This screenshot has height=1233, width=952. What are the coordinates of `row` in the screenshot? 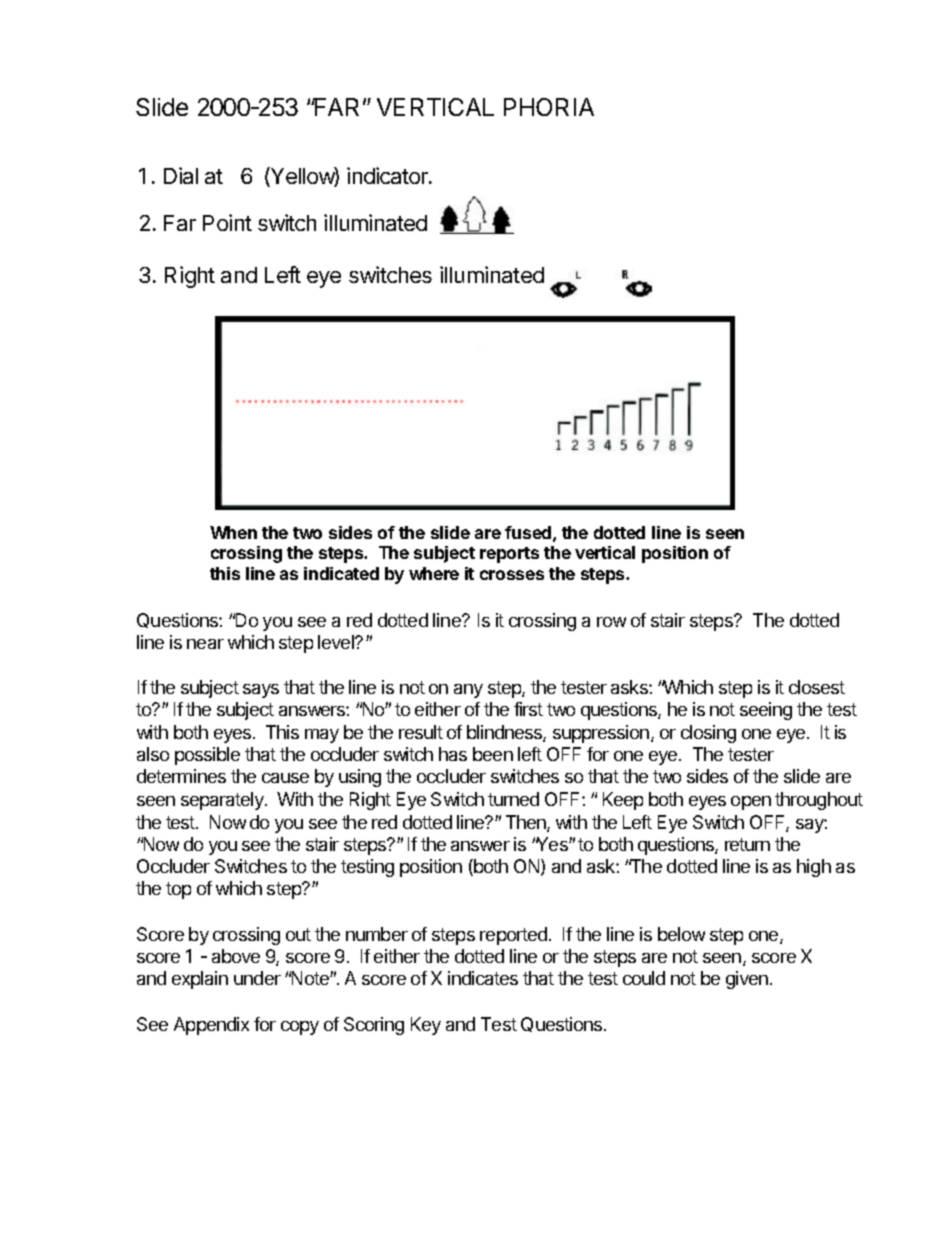 It's located at (611, 622).
